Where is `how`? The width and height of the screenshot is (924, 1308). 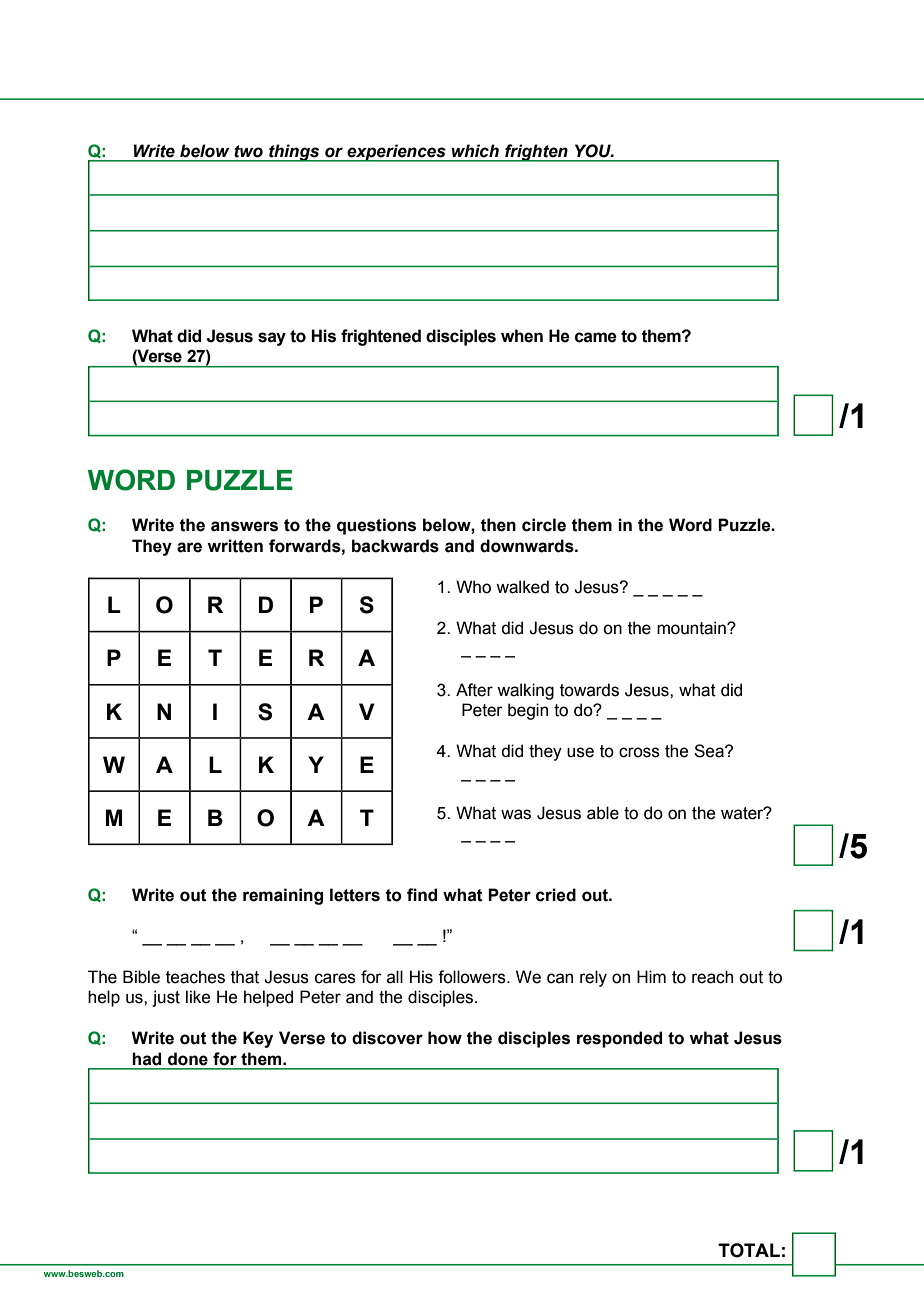 how is located at coordinates (445, 1038).
